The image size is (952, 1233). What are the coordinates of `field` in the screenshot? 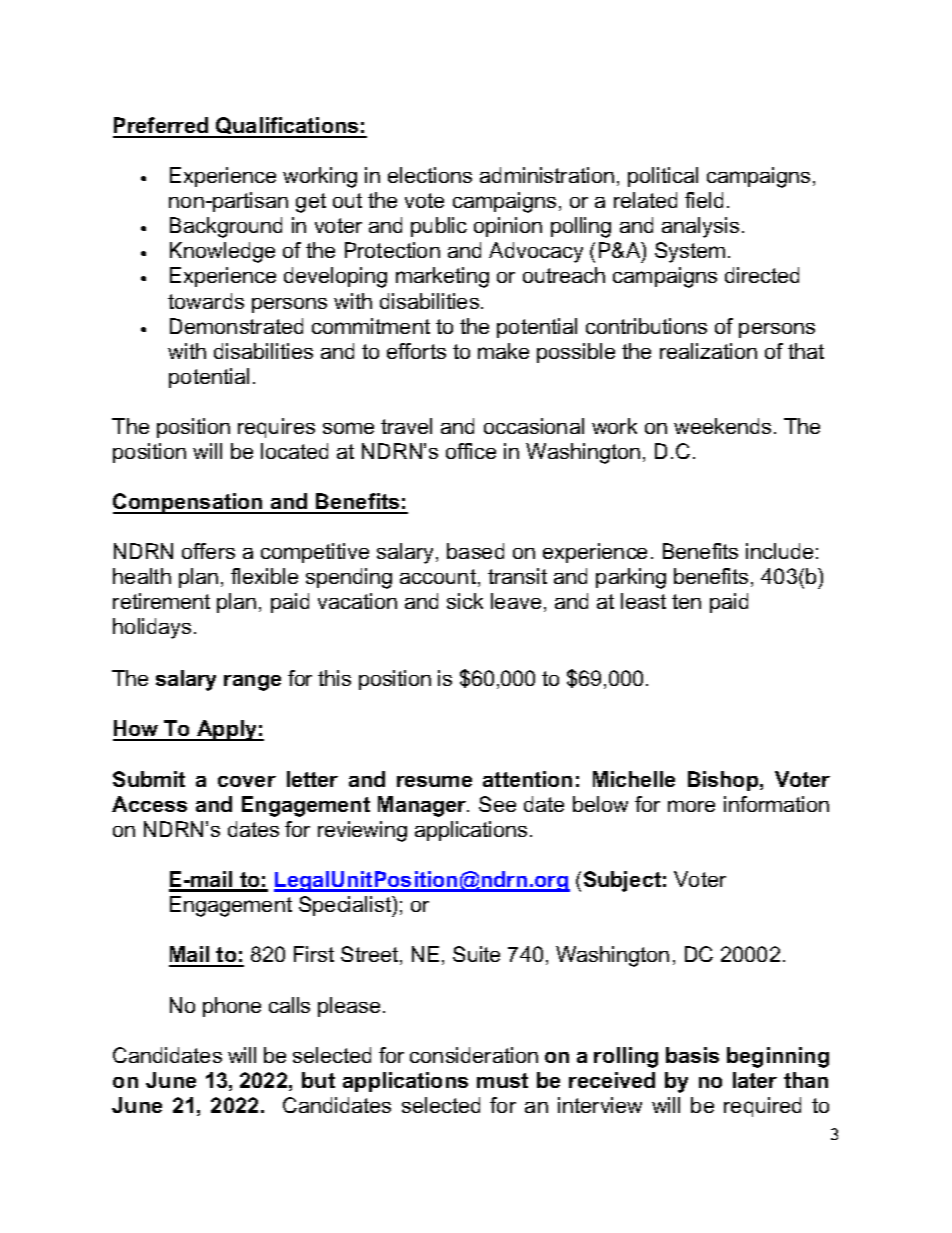 It's located at (704, 200).
